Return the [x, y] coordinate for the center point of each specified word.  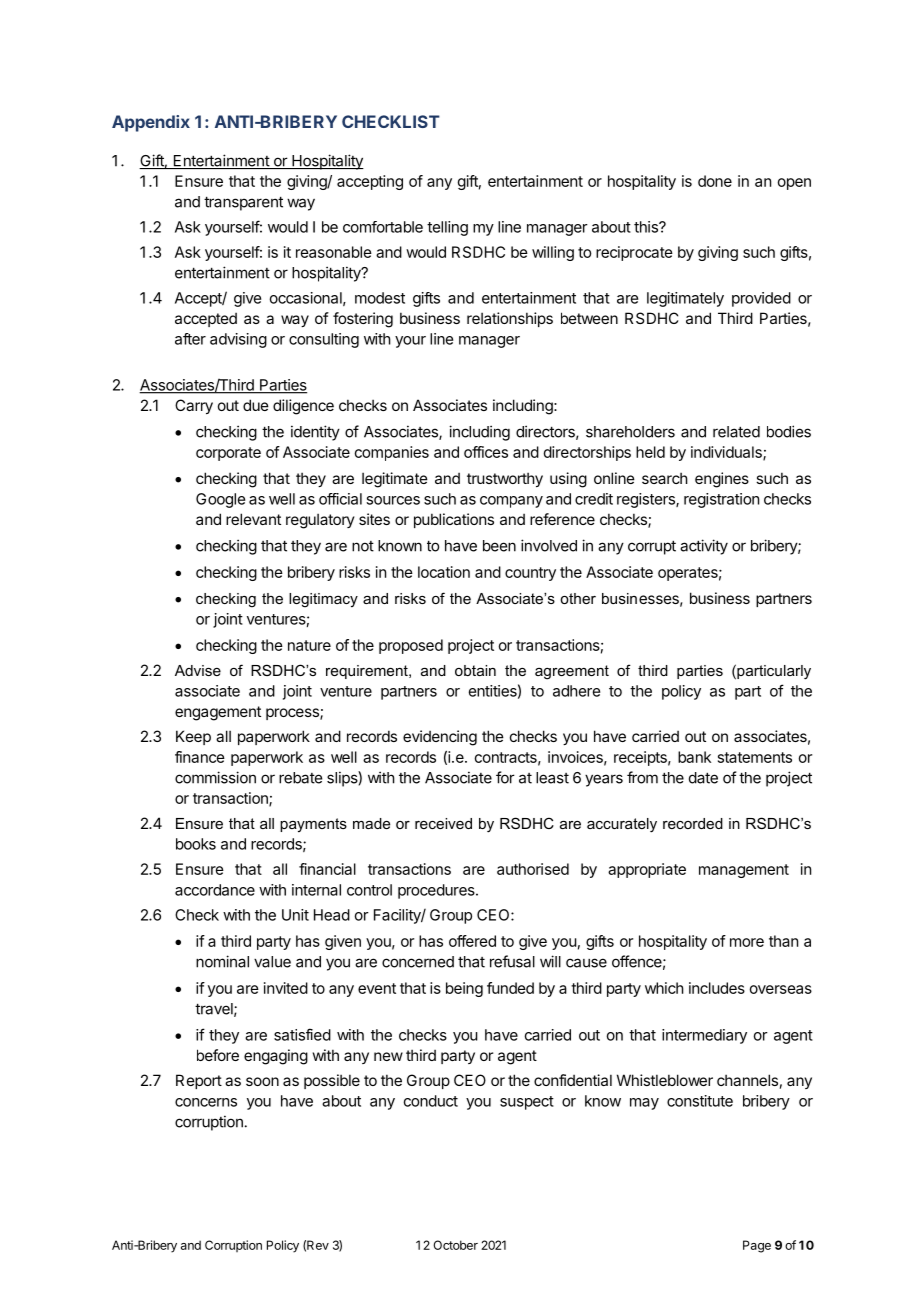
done [715, 181]
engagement [218, 713]
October [455, 1245]
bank [694, 757]
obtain [475, 670]
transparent [243, 203]
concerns [206, 1102]
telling [447, 228]
